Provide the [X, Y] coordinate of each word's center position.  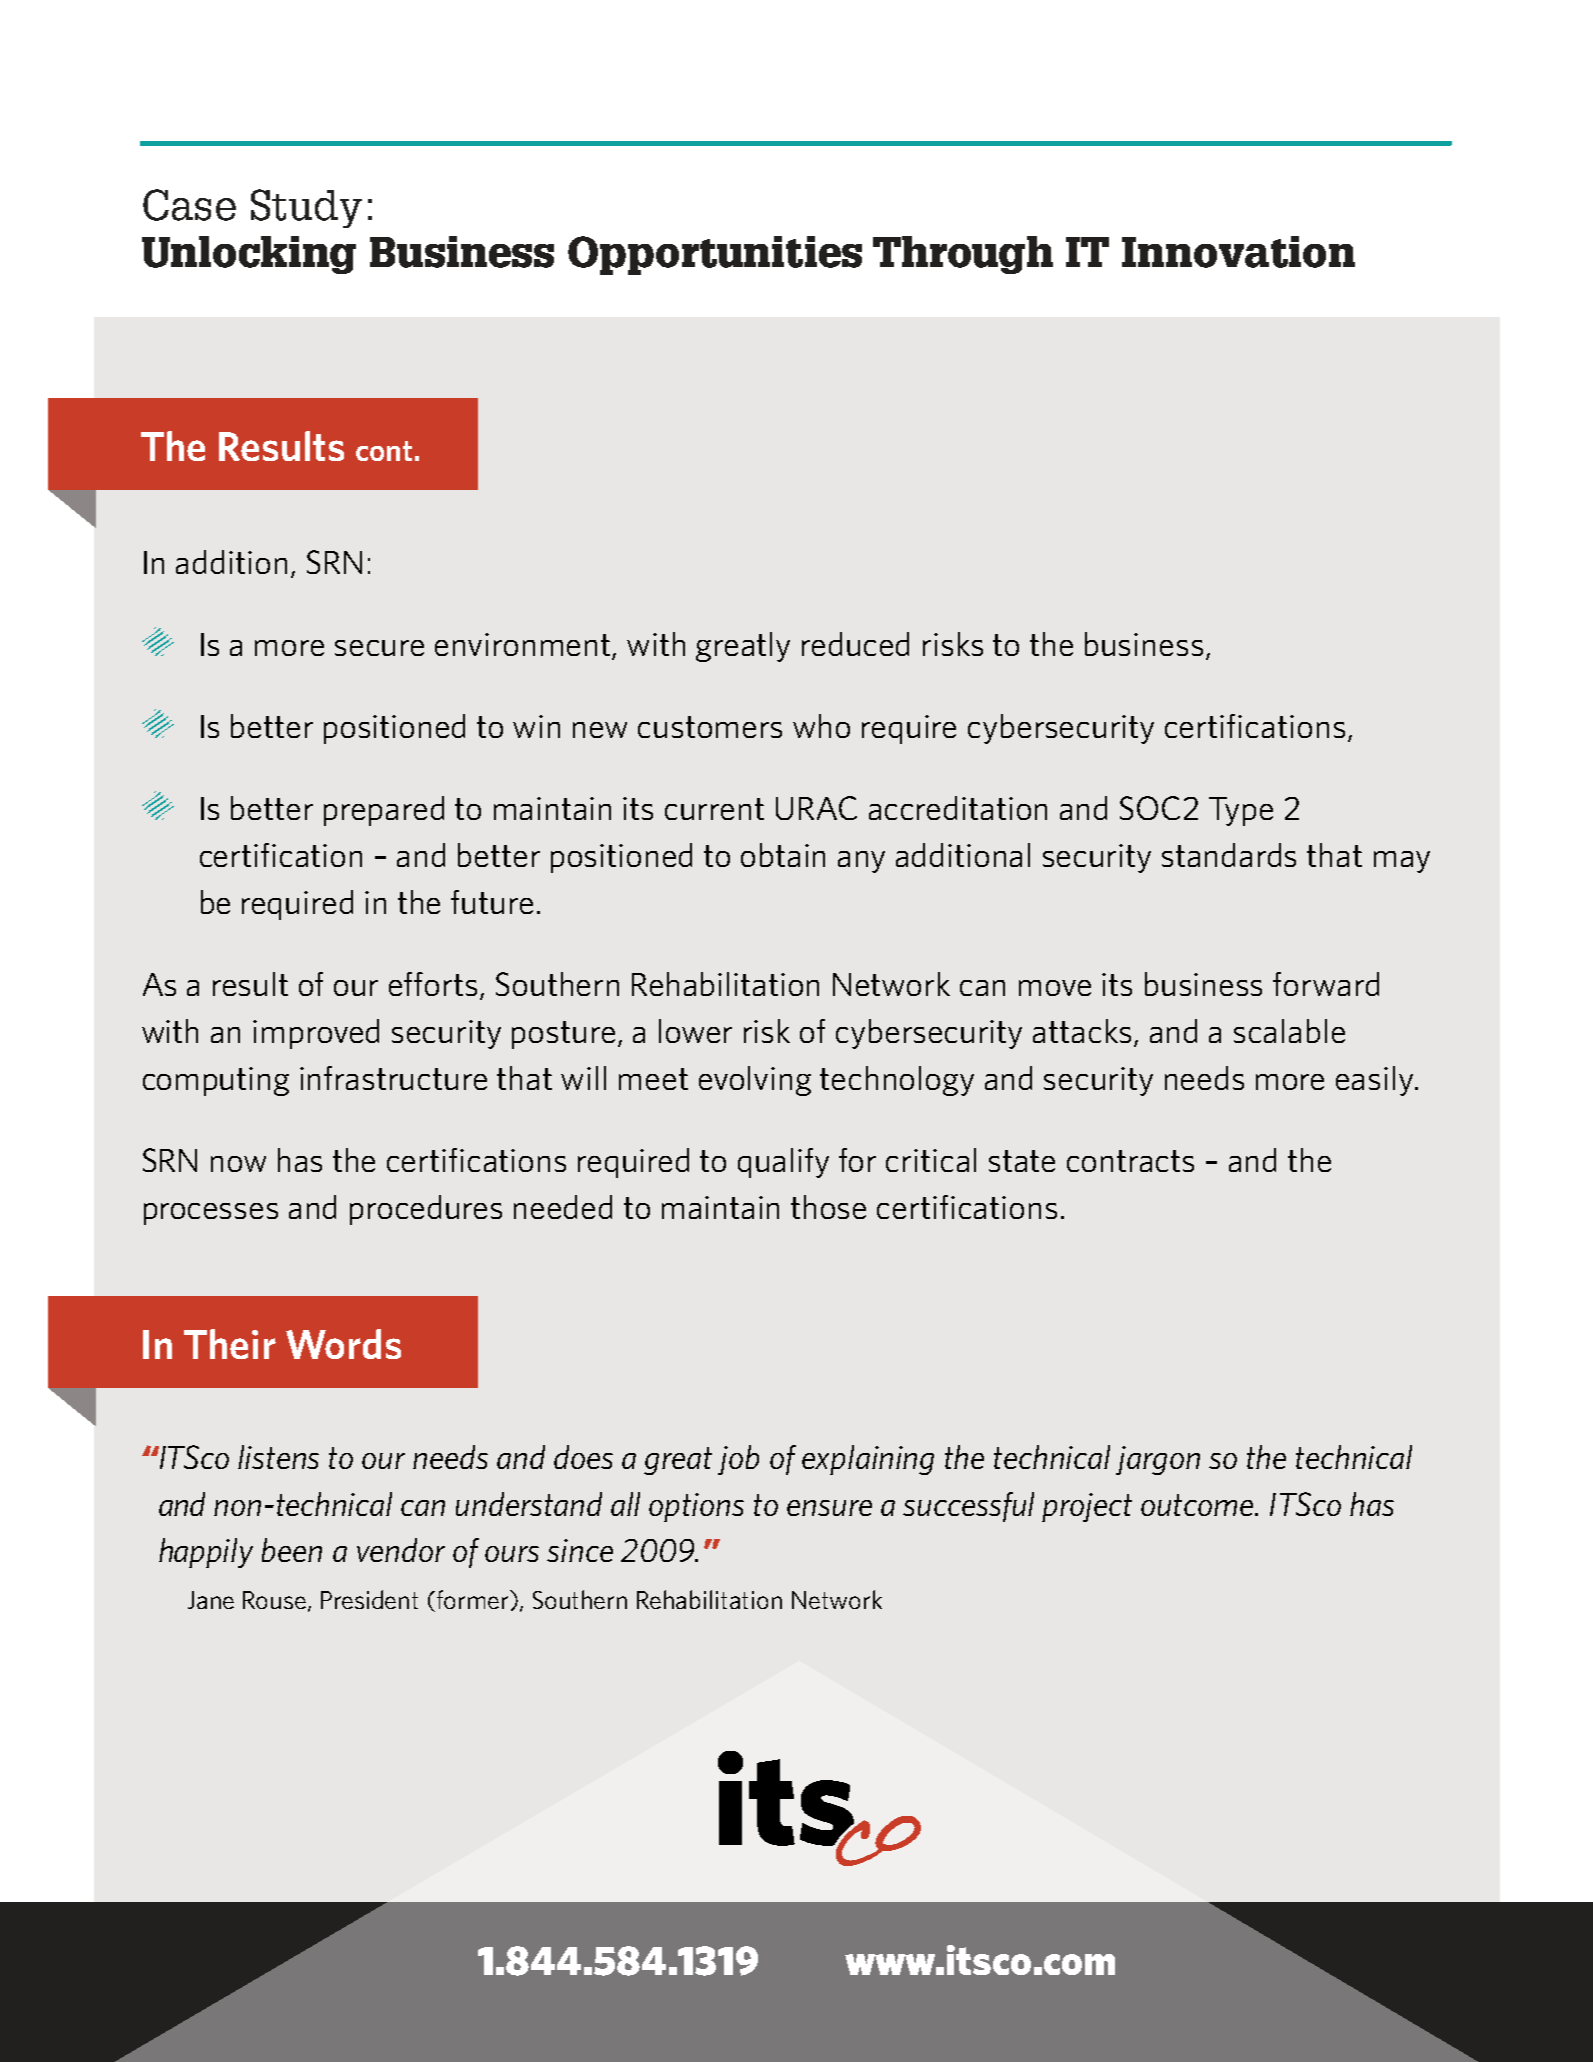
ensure [829, 1508]
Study [306, 208]
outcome [1198, 1505]
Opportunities [715, 255]
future [492, 902]
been [292, 1550]
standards [1229, 855]
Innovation [1238, 252]
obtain [783, 855]
